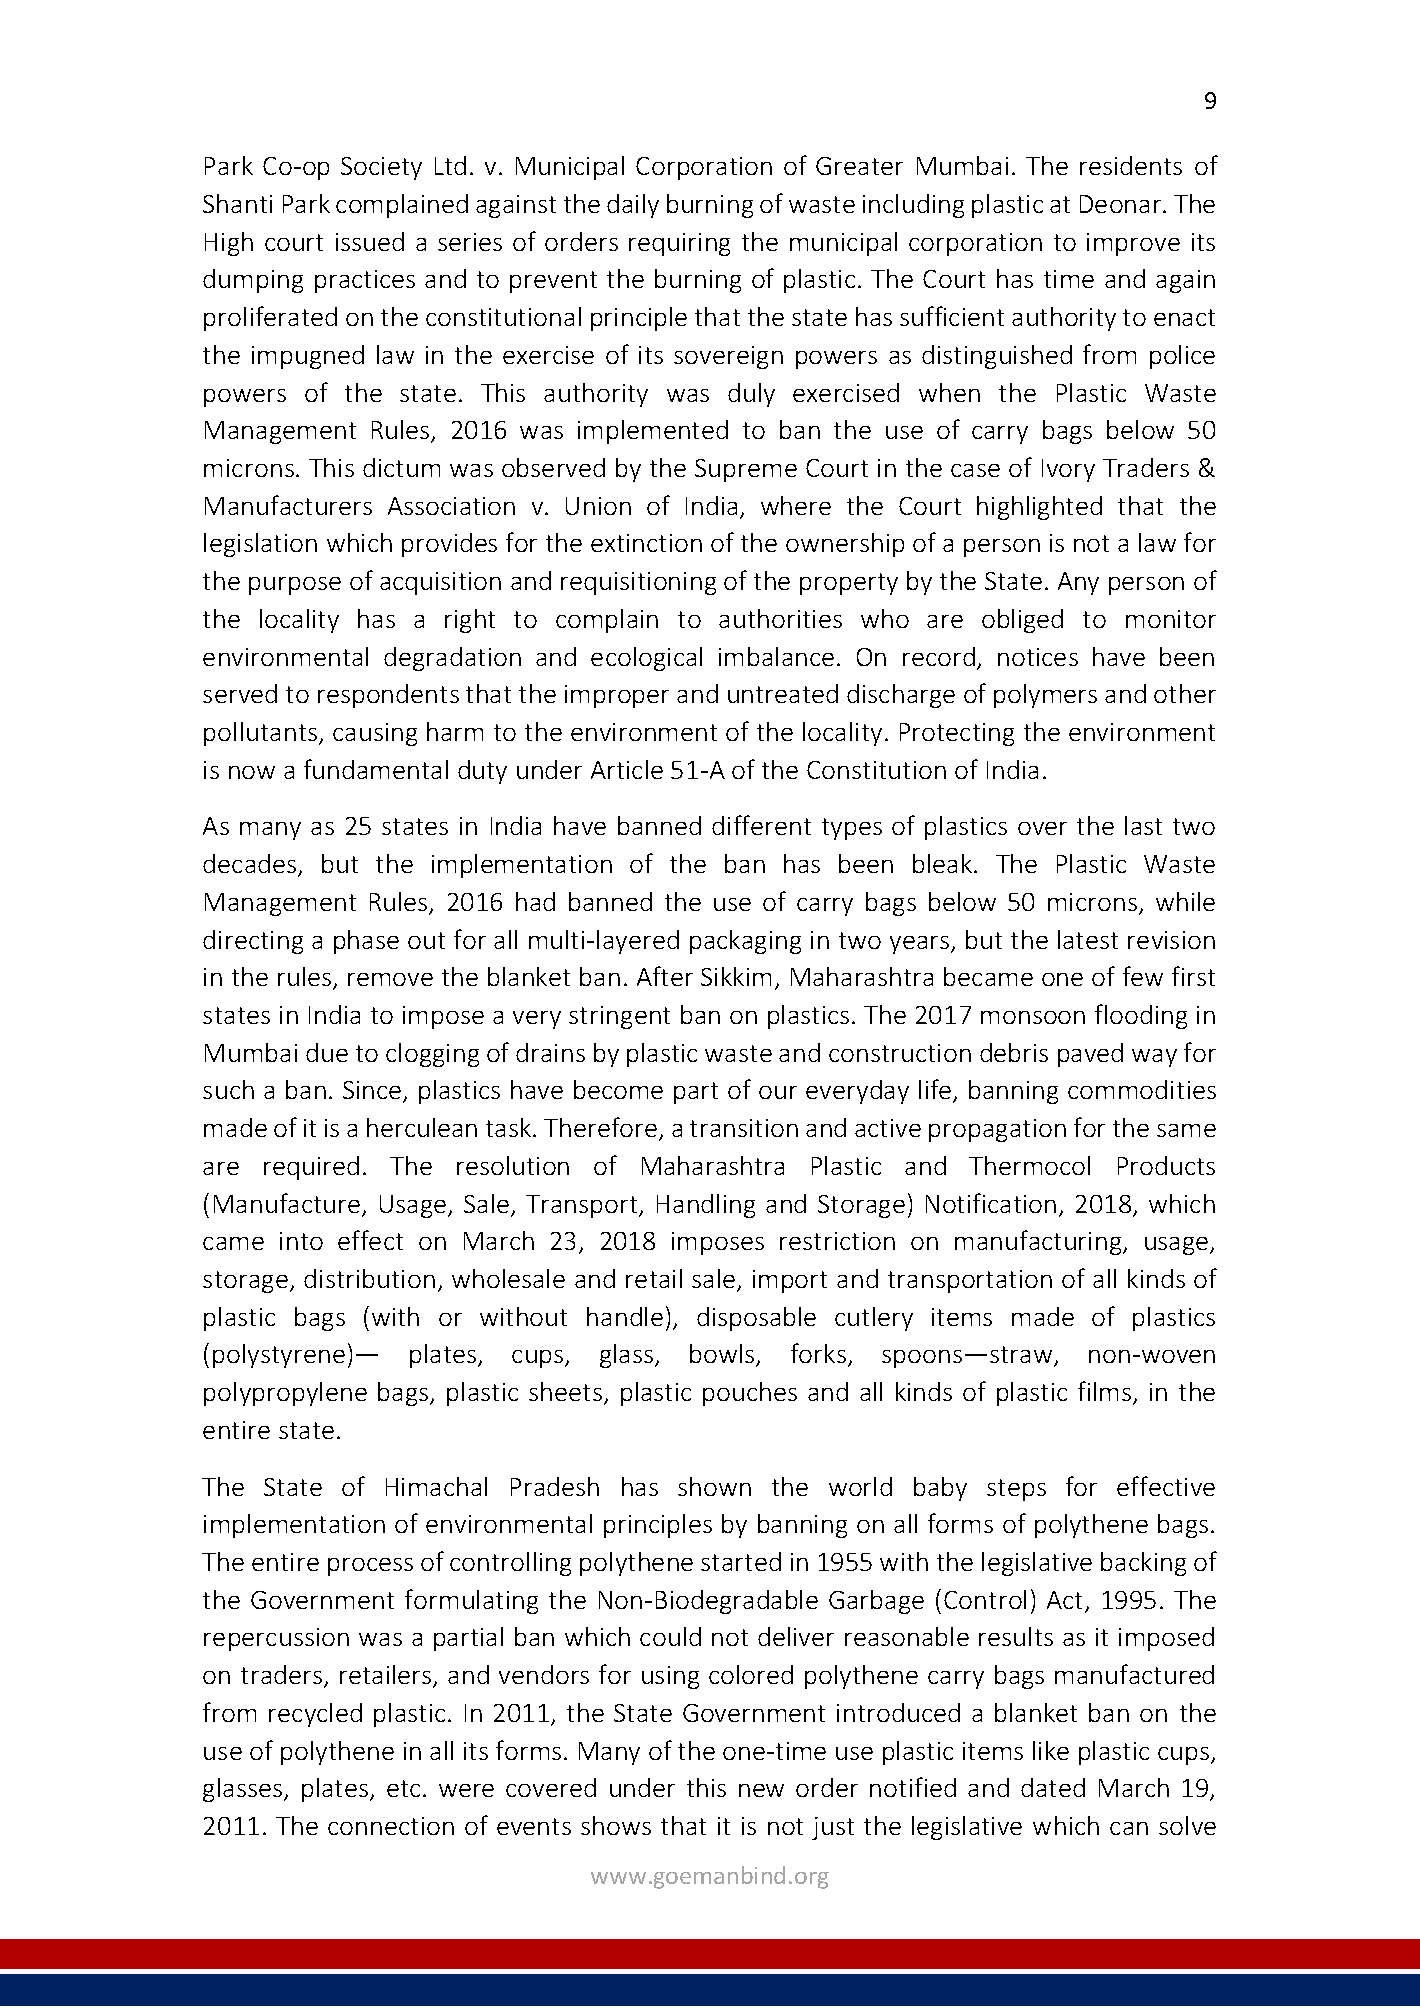 Image resolution: width=1420 pixels, height=2008 pixels. Describe the element at coordinates (376, 769) in the screenshot. I see `fundamental` at that location.
